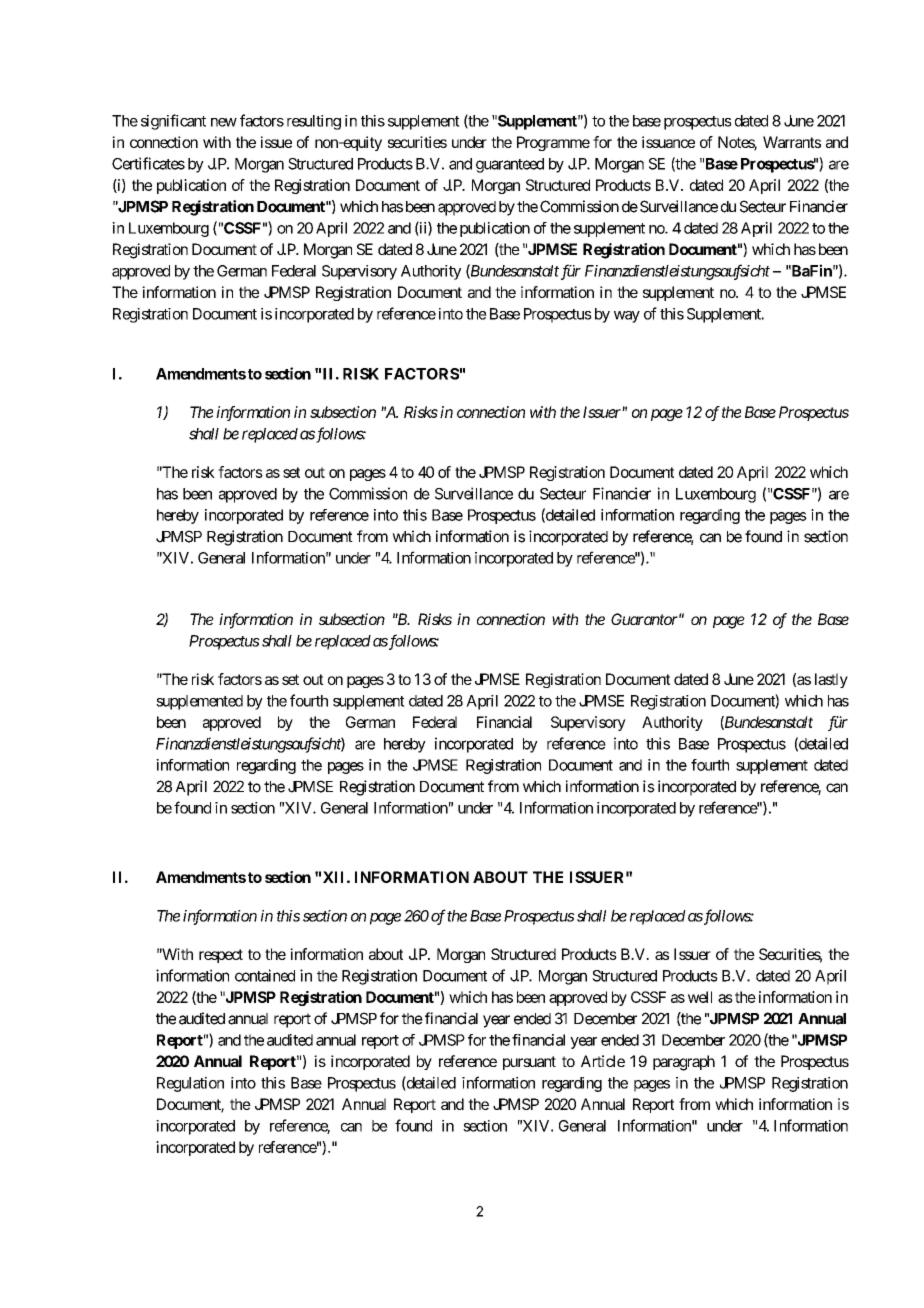  What do you see at coordinates (831, 680) in the document?
I see `lastly` at bounding box center [831, 680].
